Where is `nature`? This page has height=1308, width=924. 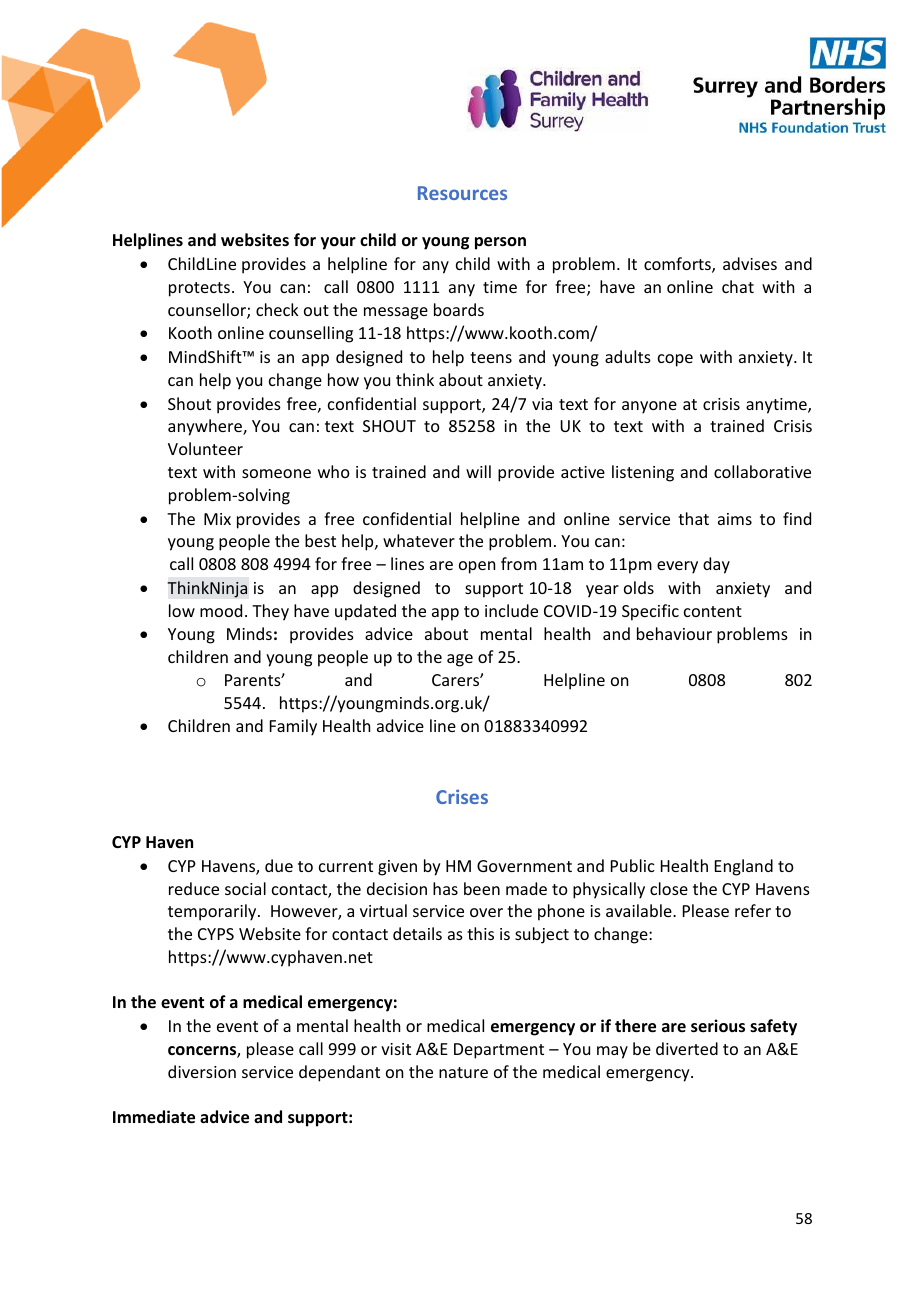 nature is located at coordinates (463, 1072).
